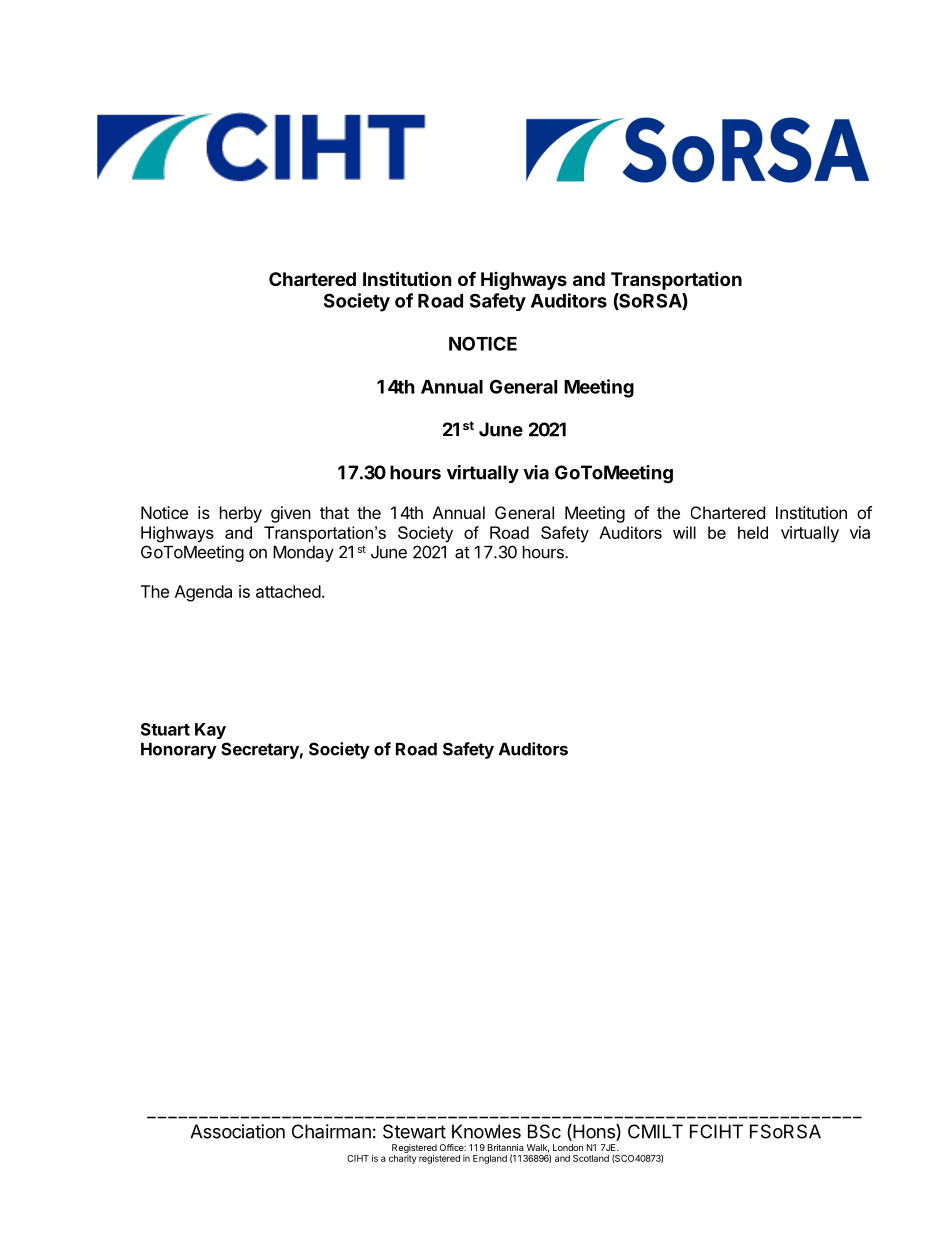  Describe the element at coordinates (241, 514) in the image. I see `herby` at that location.
